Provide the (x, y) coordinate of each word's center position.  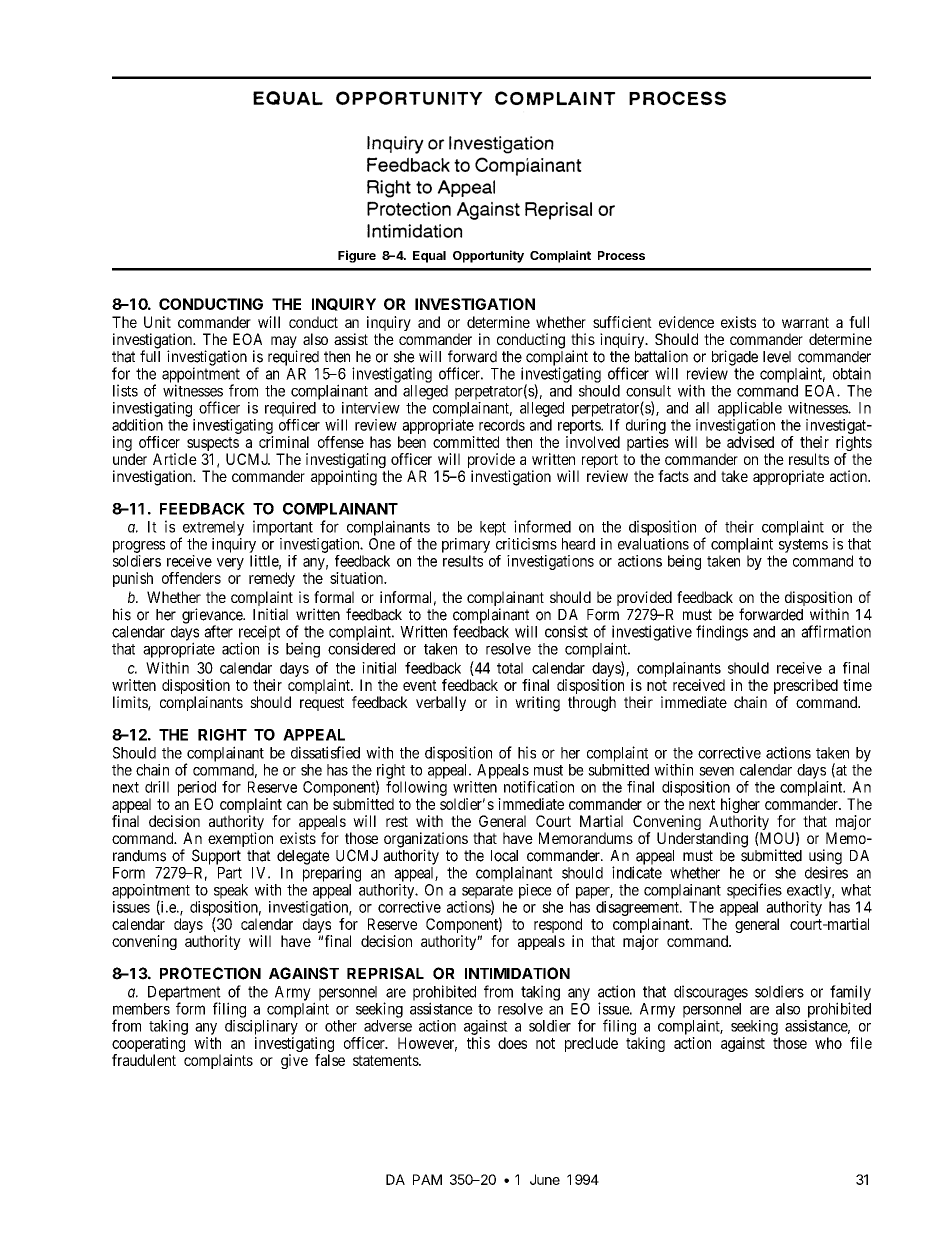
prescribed (806, 688)
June (545, 1179)
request (322, 704)
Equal (429, 257)
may (284, 343)
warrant (805, 322)
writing (537, 704)
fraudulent (144, 1060)
